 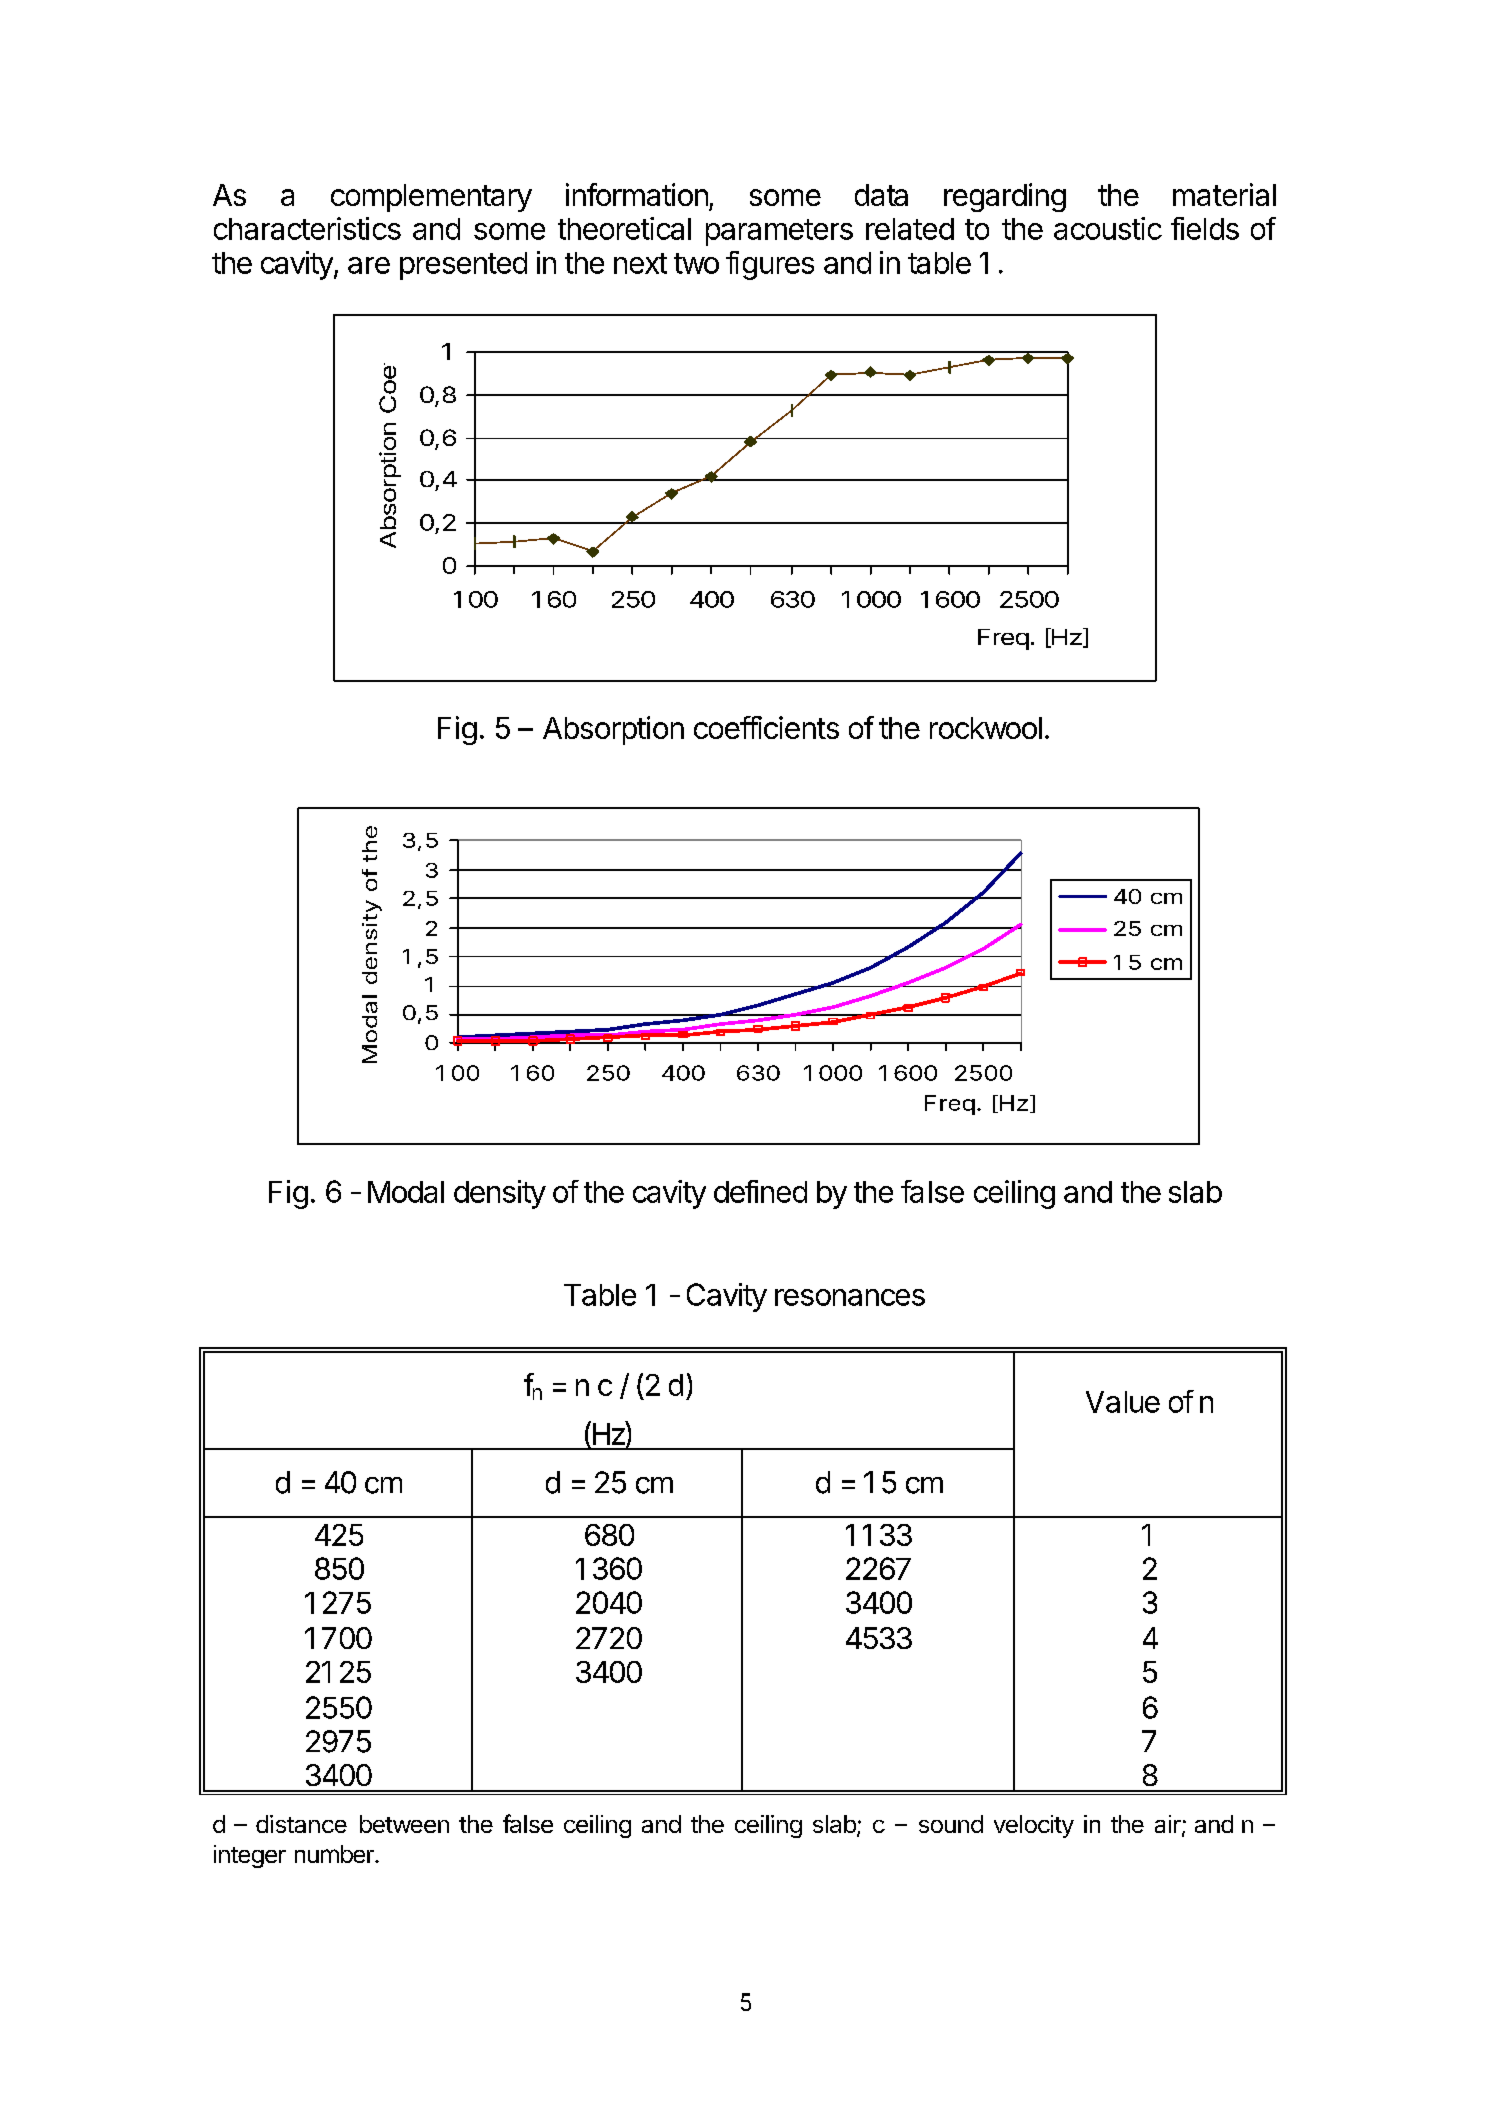 I want to click on between, so click(x=404, y=1824).
